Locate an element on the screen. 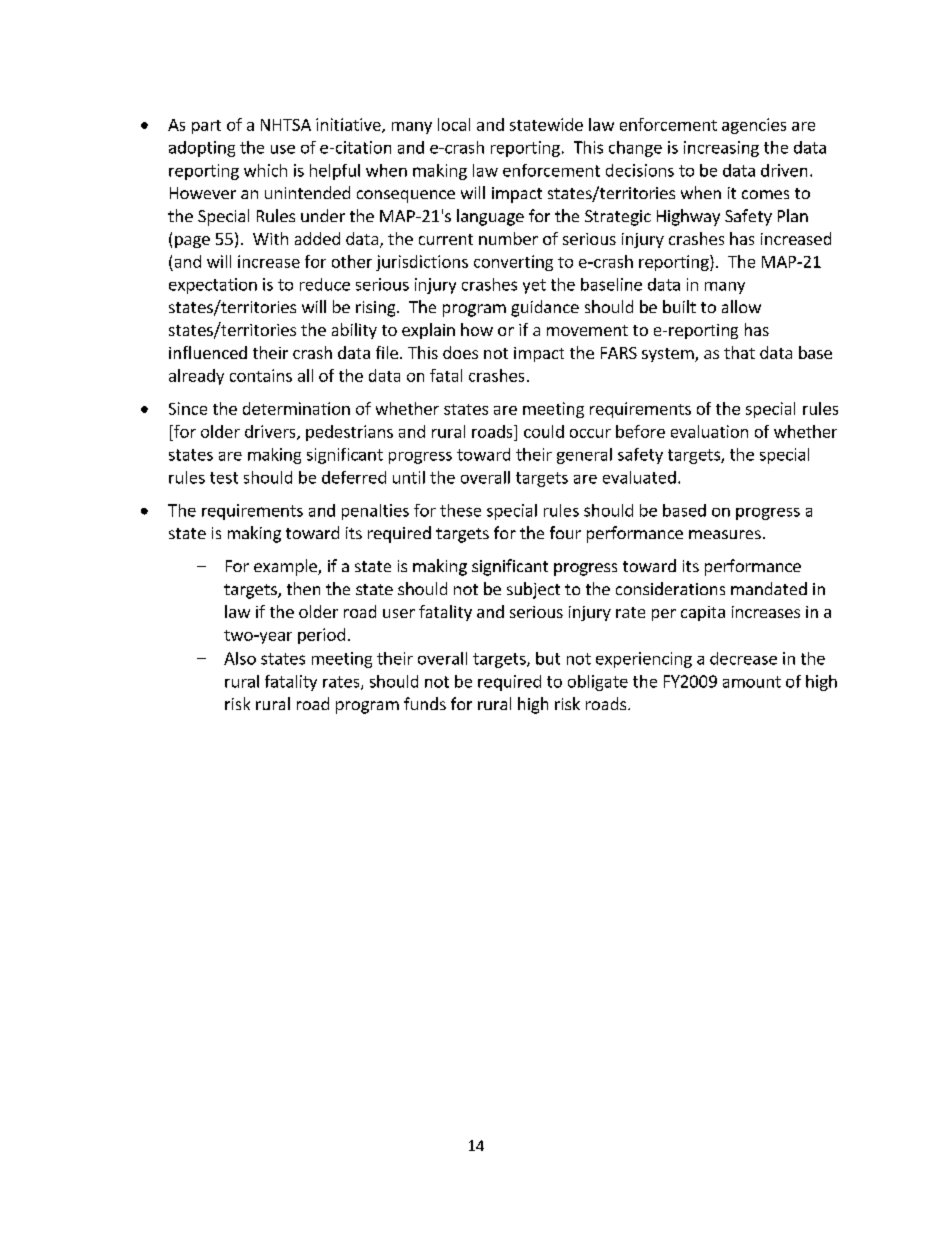 The height and width of the screenshot is (1233, 952). evaluation is located at coordinates (709, 431).
